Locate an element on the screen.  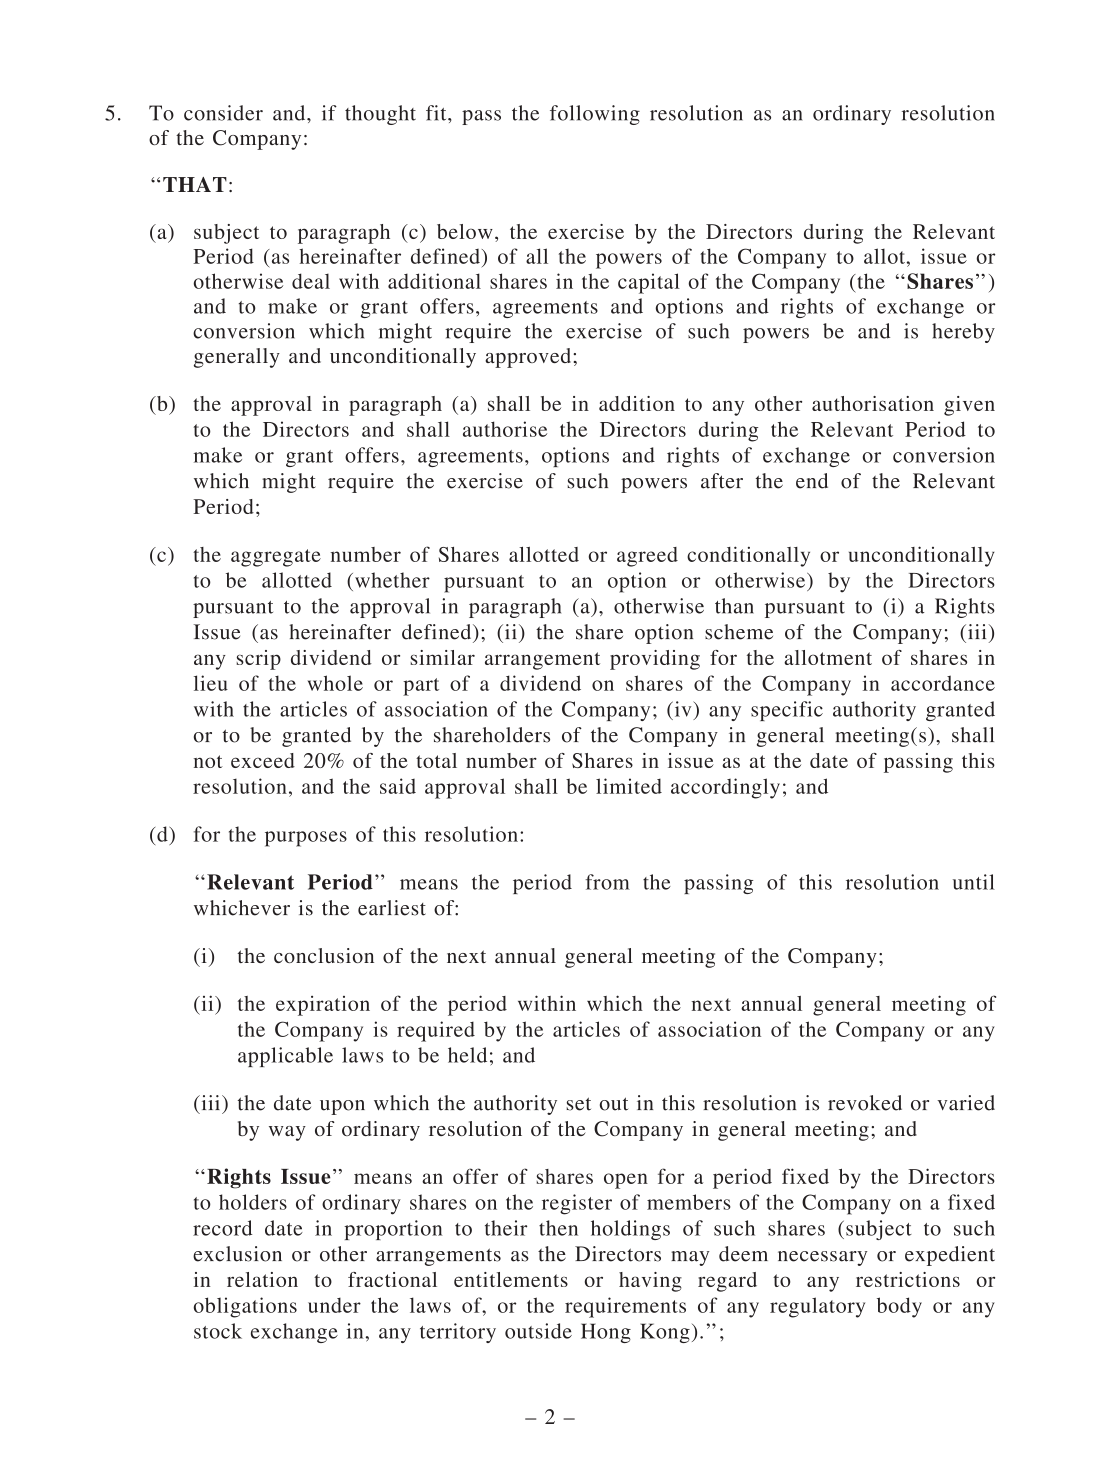
hereby is located at coordinates (963, 333).
